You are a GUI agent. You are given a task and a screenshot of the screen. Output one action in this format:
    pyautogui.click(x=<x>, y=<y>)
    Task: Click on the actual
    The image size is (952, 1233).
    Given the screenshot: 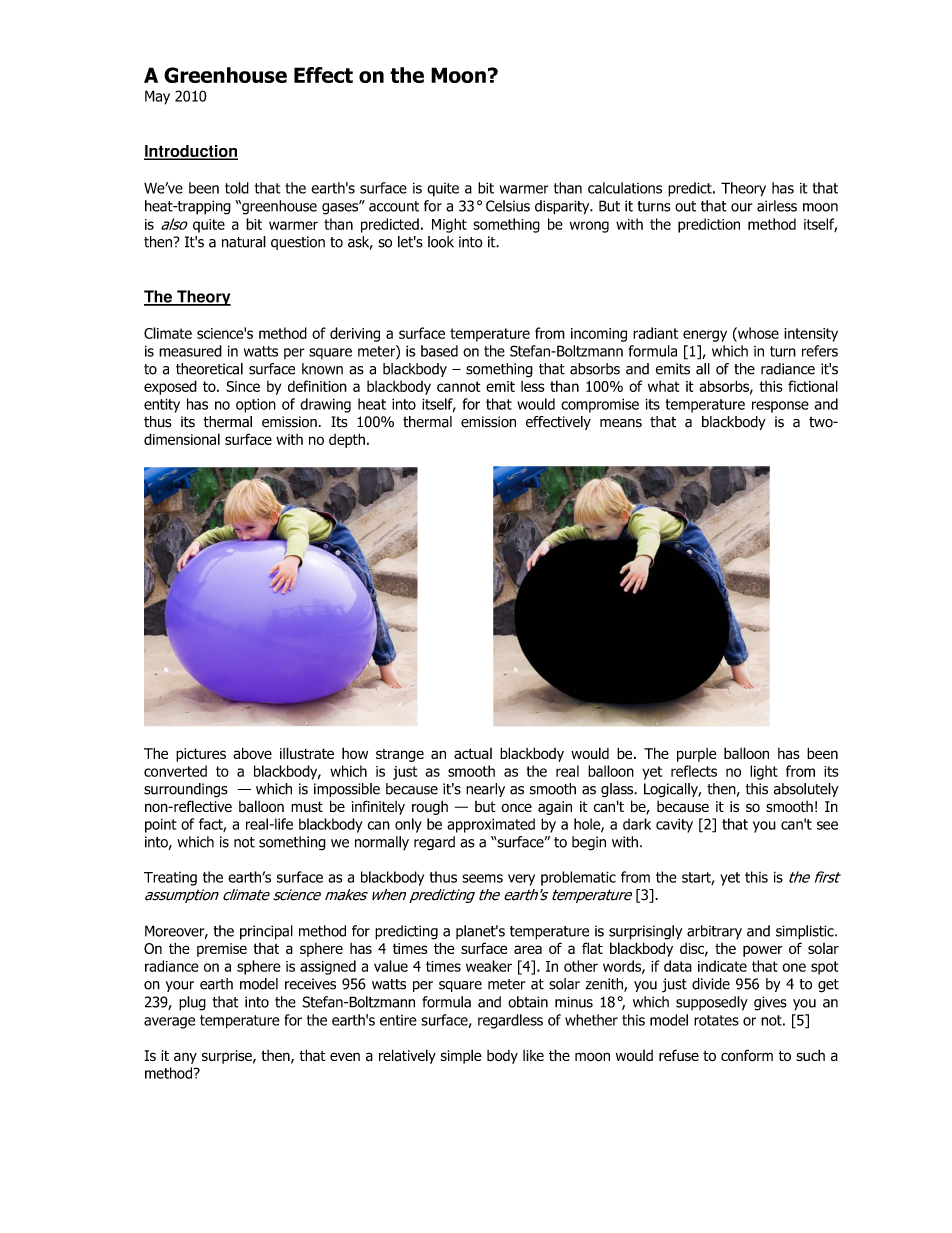 What is the action you would take?
    pyautogui.click(x=473, y=753)
